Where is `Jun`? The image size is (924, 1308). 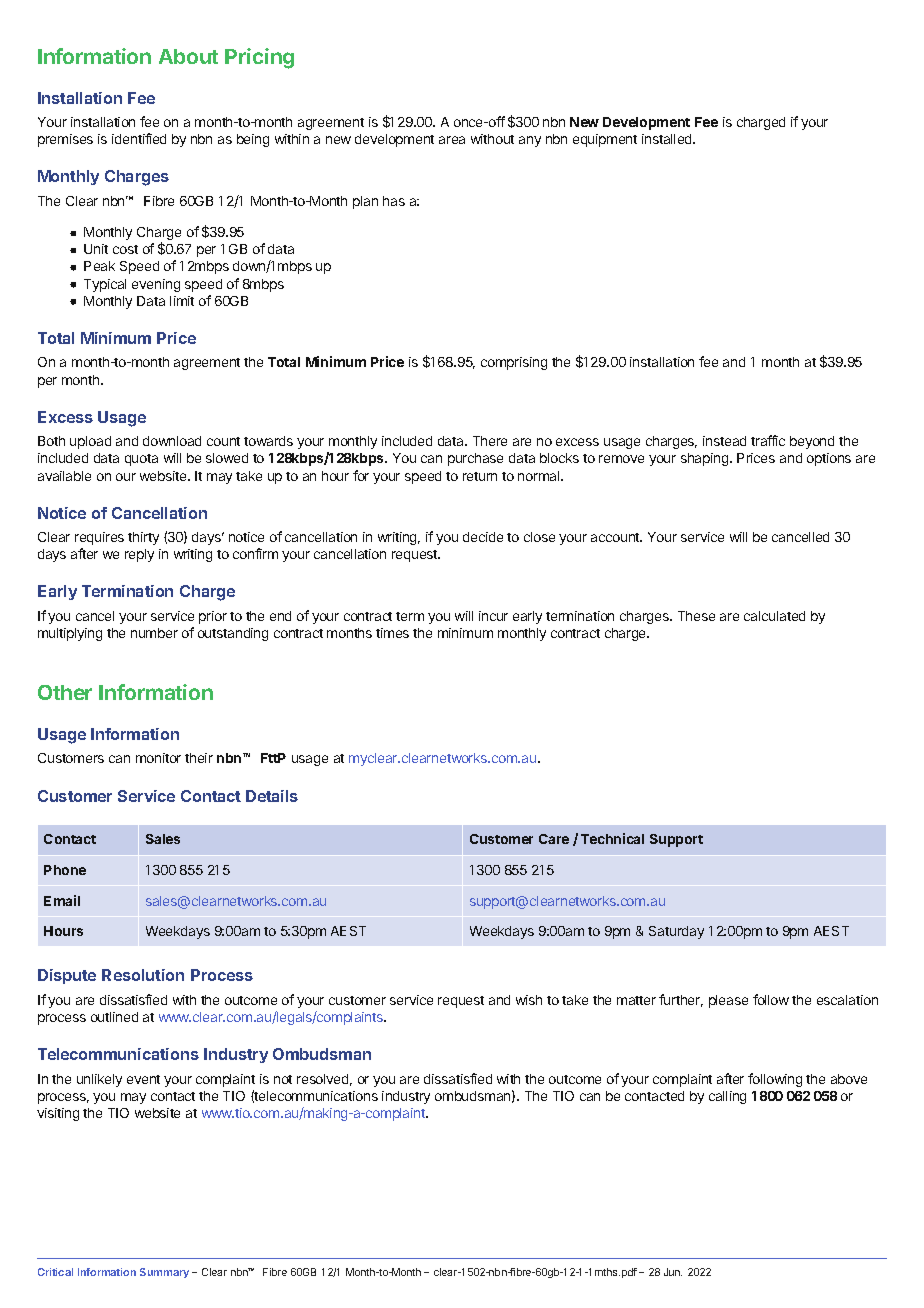
Jun is located at coordinates (673, 1272).
